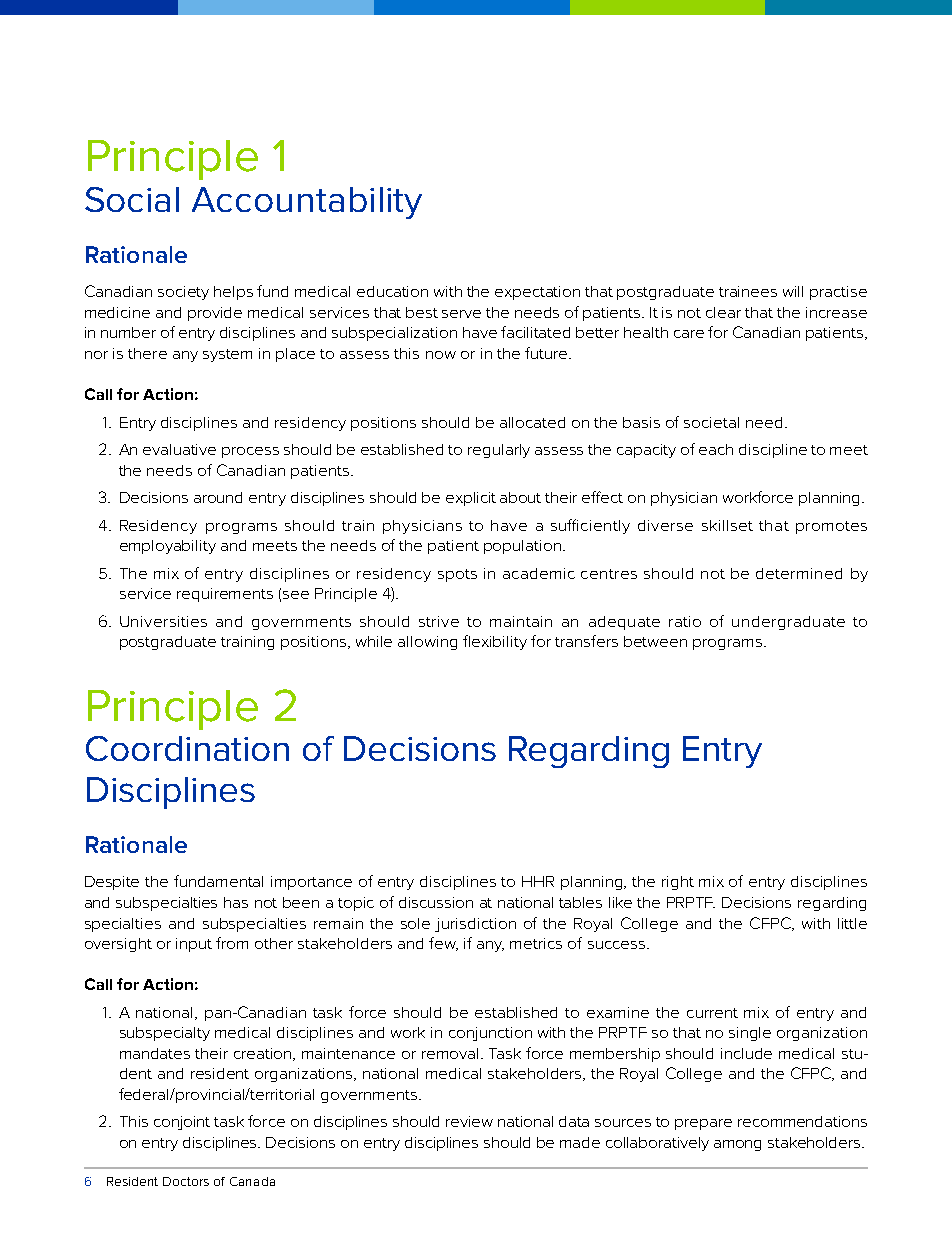 Image resolution: width=952 pixels, height=1233 pixels. Describe the element at coordinates (112, 883) in the image. I see `Despite` at that location.
